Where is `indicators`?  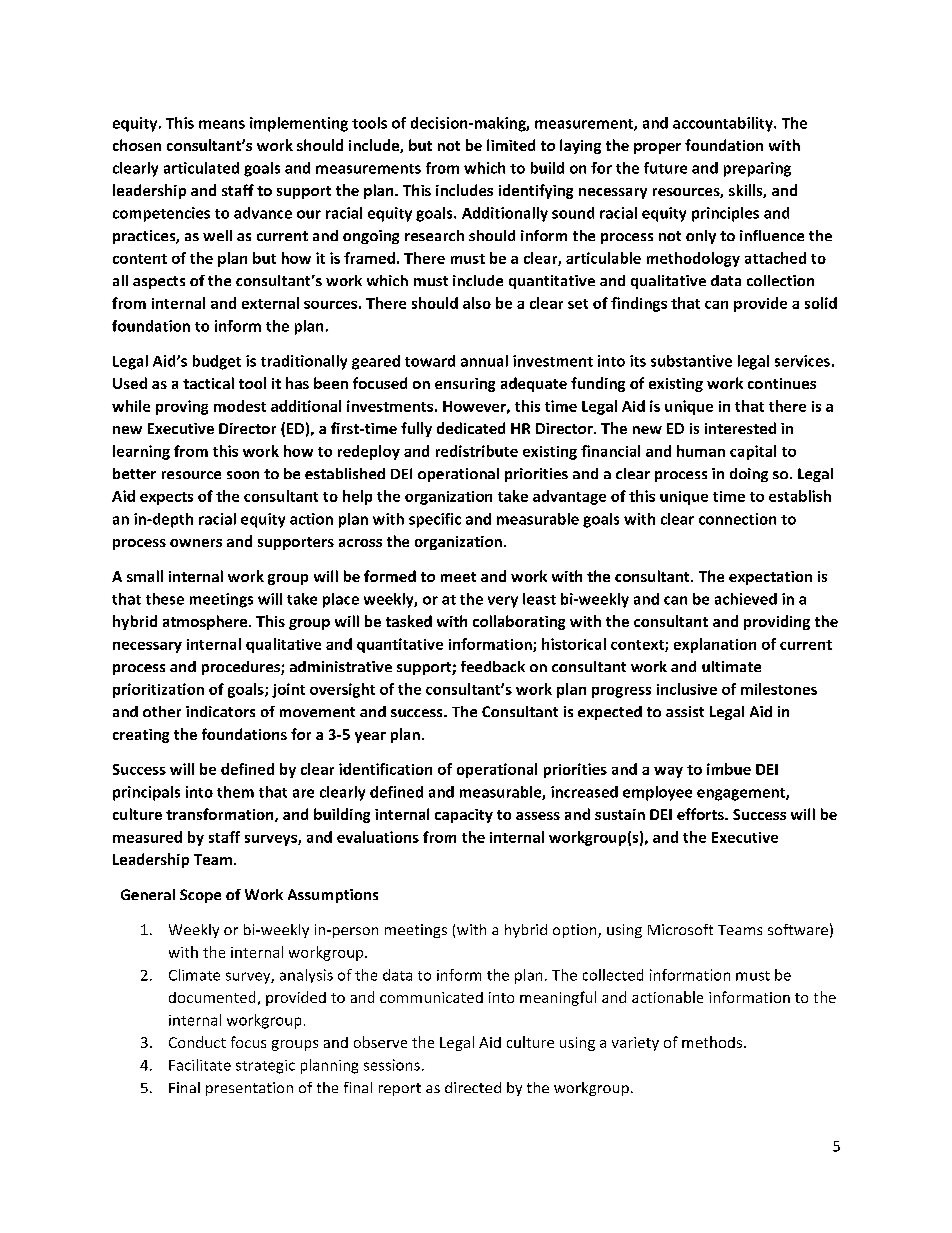
indicators is located at coordinates (220, 711).
